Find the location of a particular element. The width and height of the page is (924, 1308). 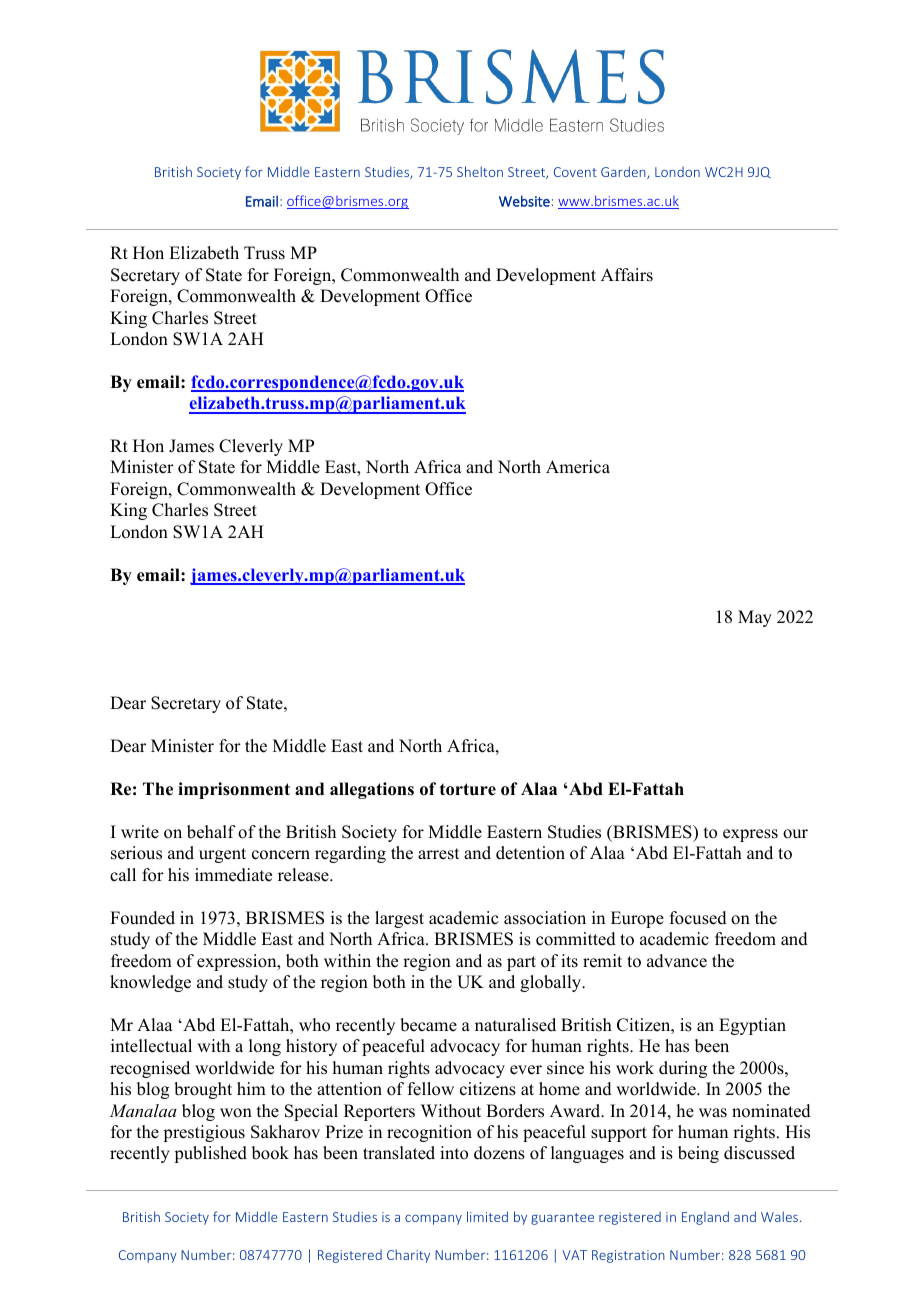

limited is located at coordinates (487, 1216).
